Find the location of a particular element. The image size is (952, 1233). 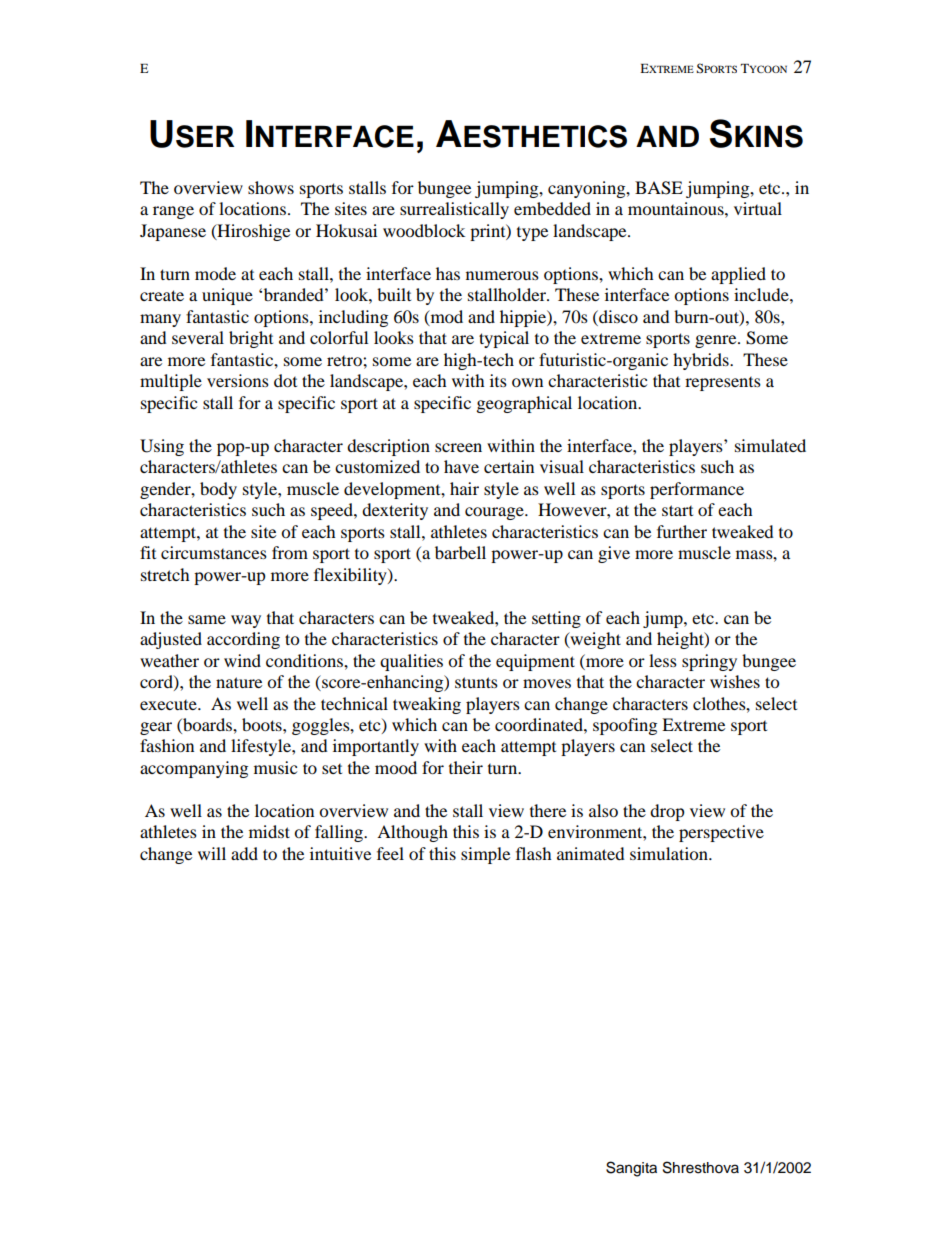

springy is located at coordinates (709, 662).
